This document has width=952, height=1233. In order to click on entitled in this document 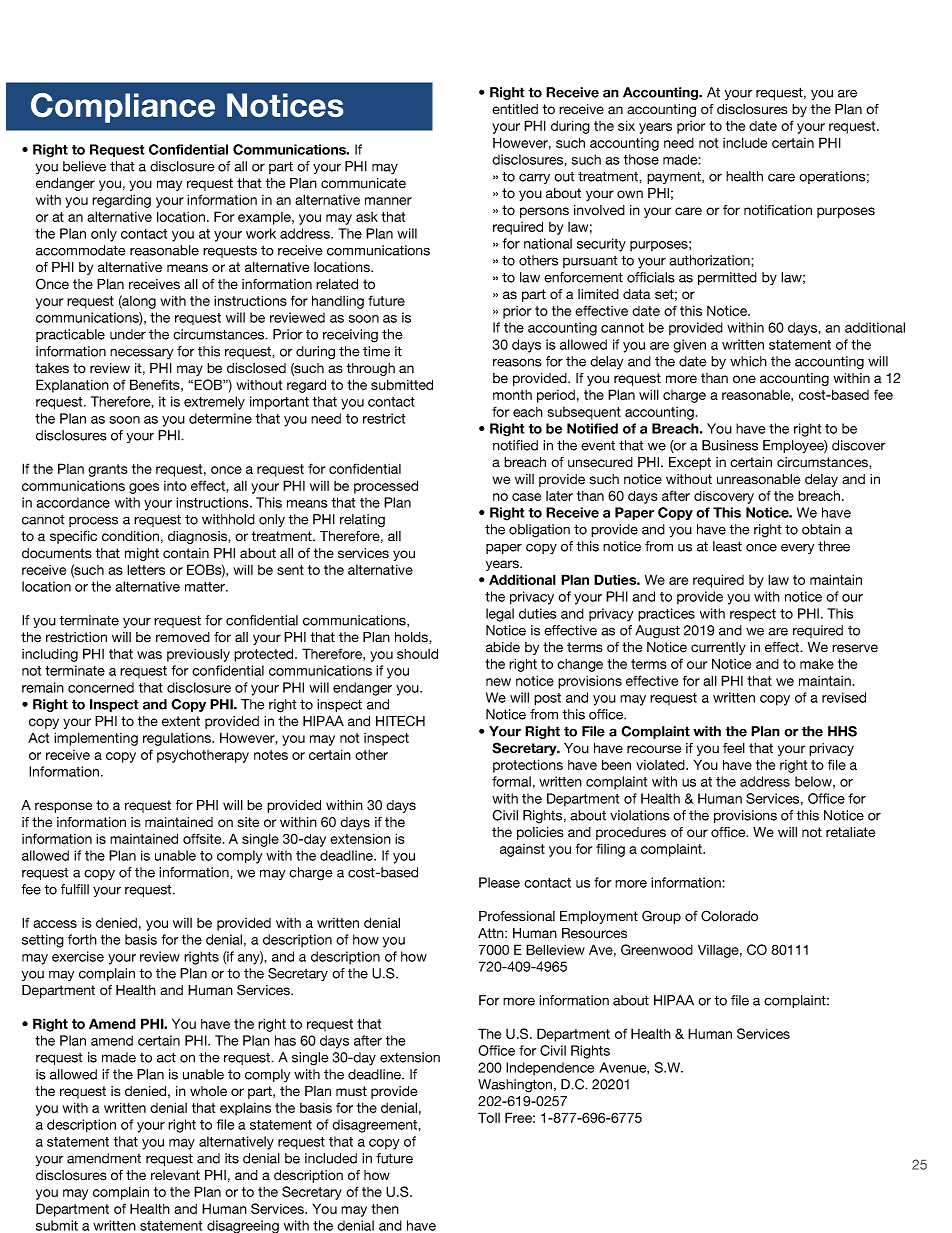, I will do `click(515, 109)`.
